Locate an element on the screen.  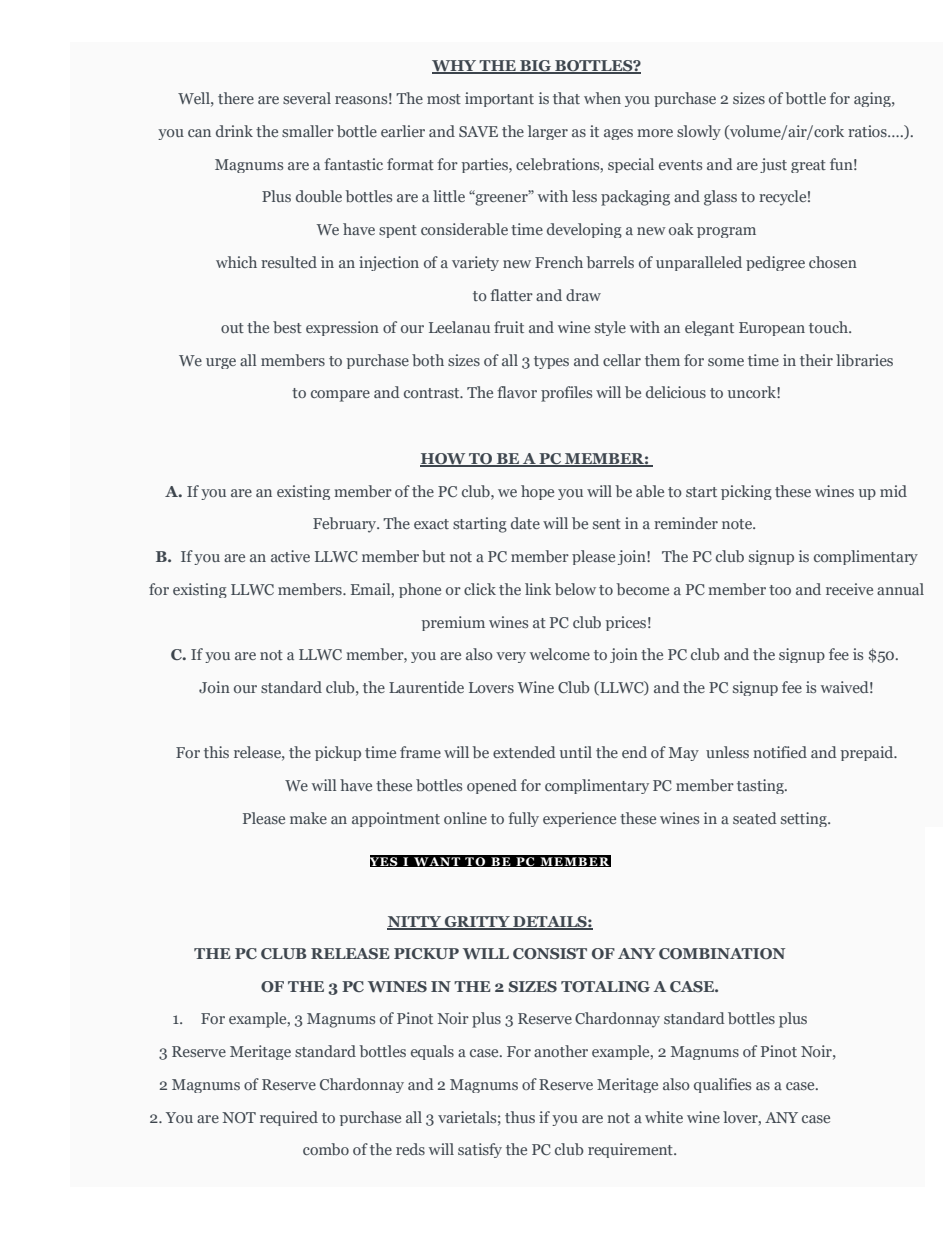
link is located at coordinates (538, 589).
